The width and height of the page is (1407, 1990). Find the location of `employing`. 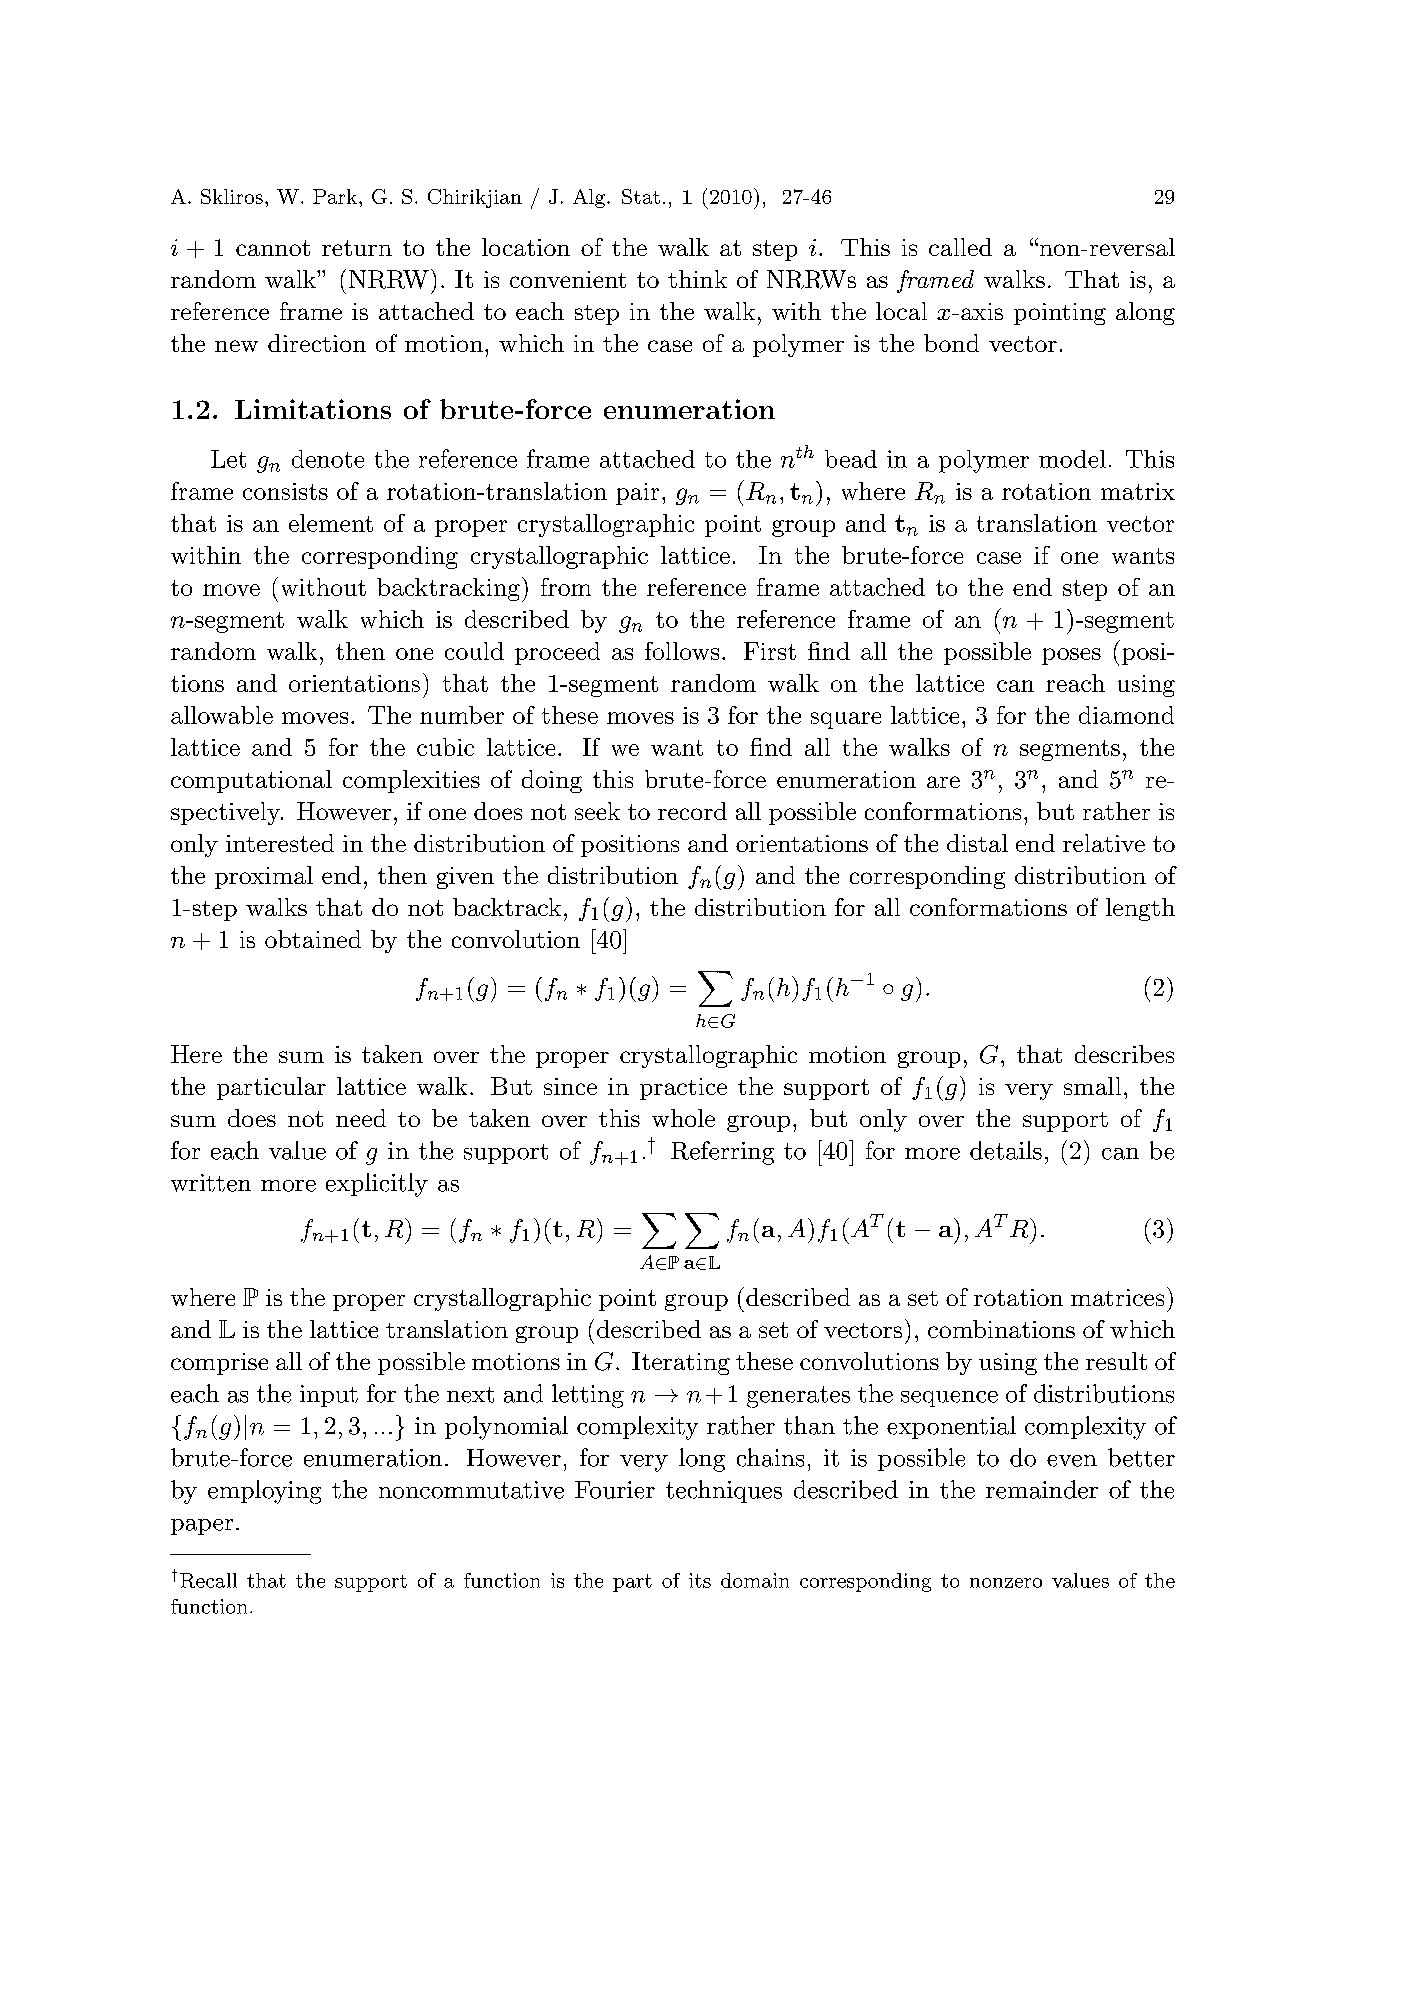

employing is located at coordinates (264, 1492).
